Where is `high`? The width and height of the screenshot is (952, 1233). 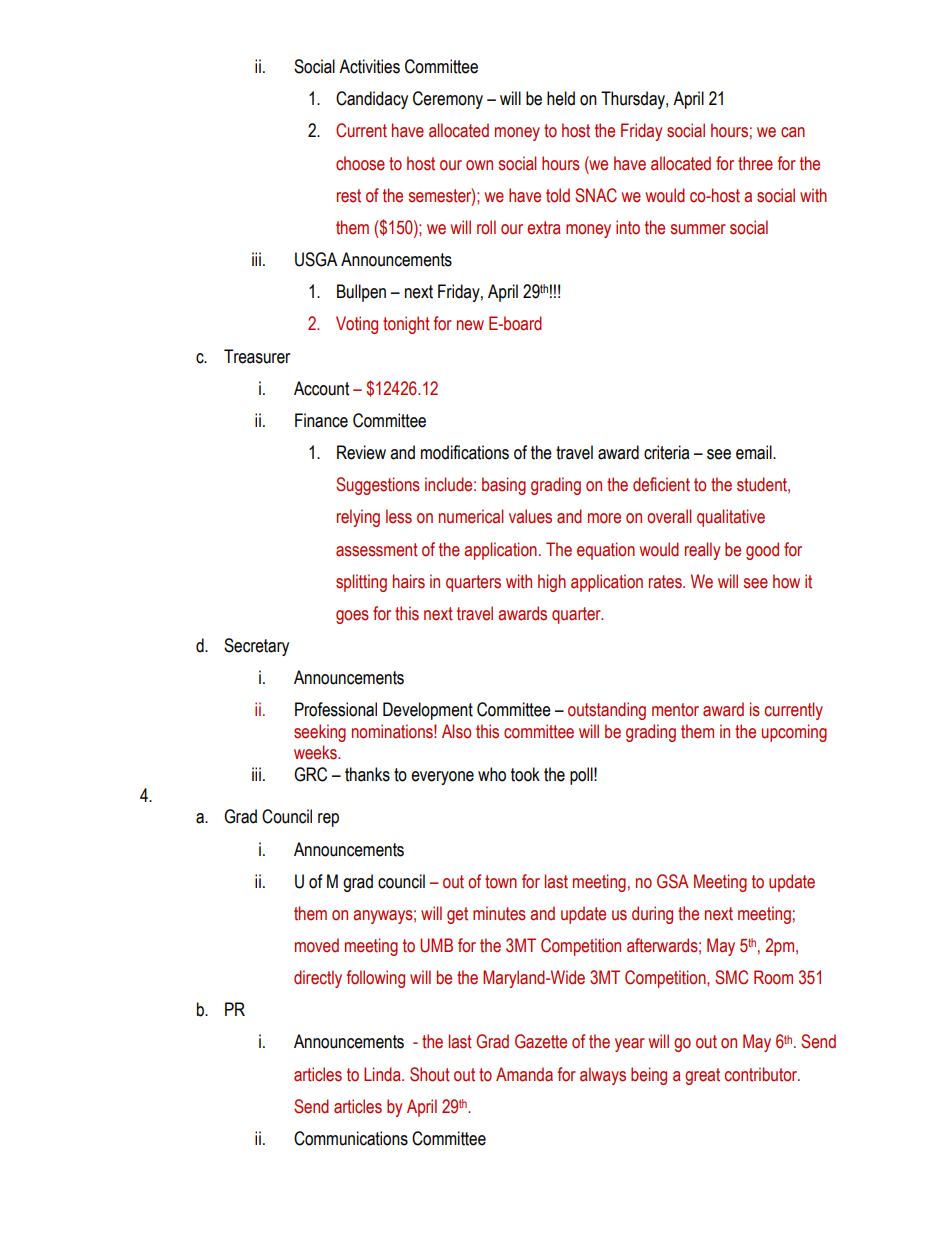 high is located at coordinates (552, 583).
